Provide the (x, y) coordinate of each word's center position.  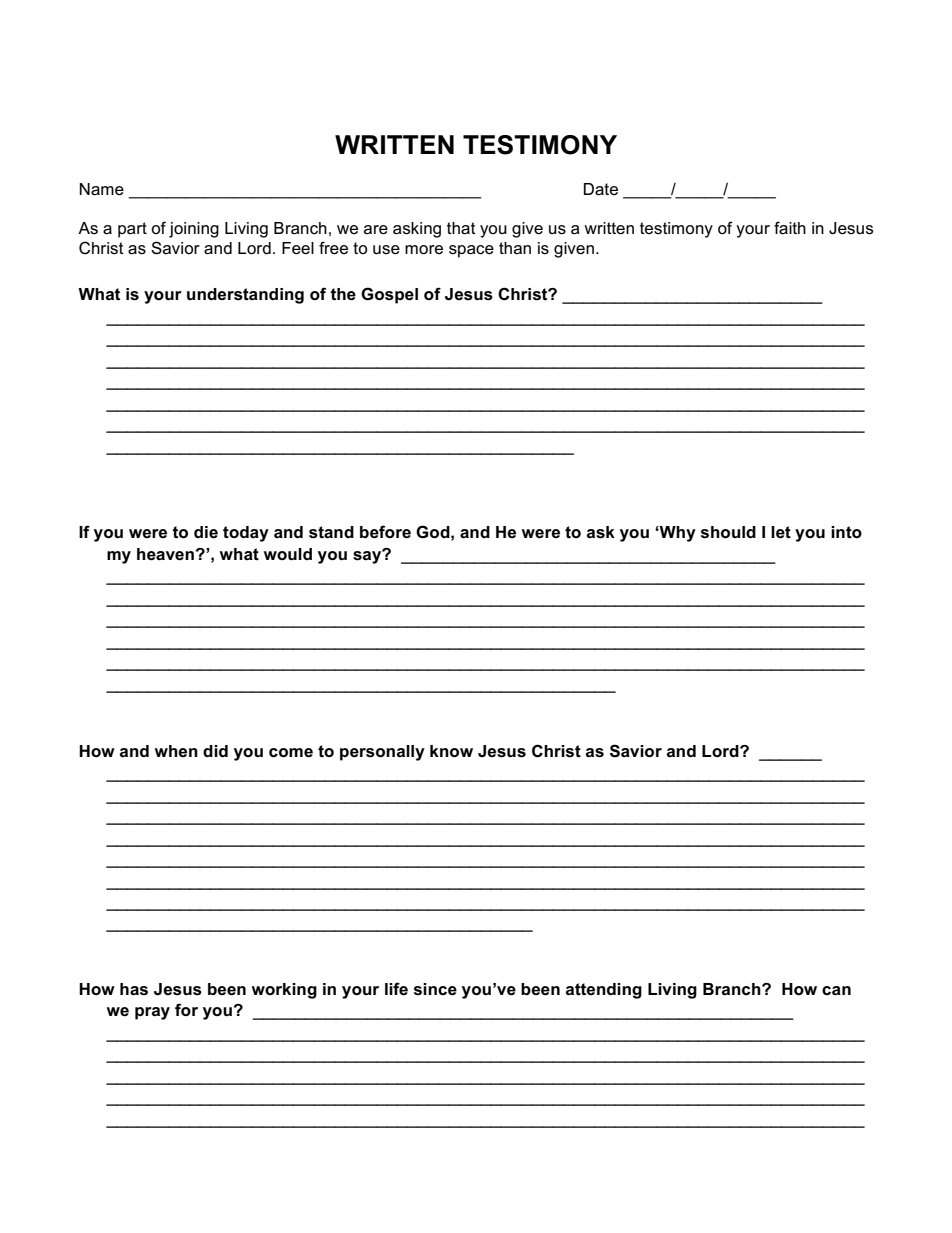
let (781, 532)
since (435, 989)
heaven (165, 554)
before (385, 532)
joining (194, 230)
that (461, 228)
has (134, 989)
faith (790, 228)
